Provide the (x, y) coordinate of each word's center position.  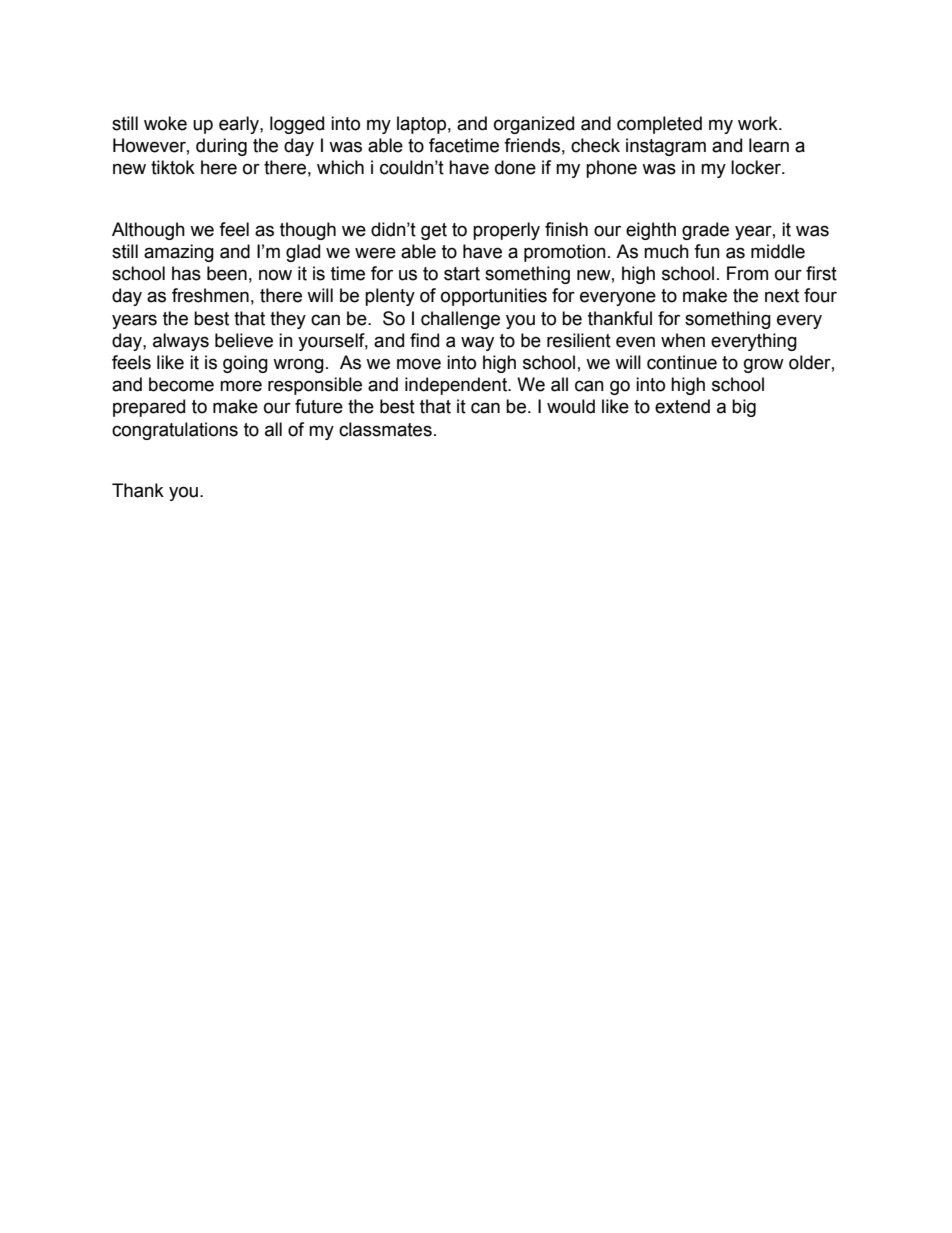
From (747, 273)
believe (244, 340)
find (424, 340)
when (683, 340)
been (227, 273)
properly (506, 231)
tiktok (173, 167)
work (759, 123)
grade (705, 231)
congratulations (175, 431)
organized (534, 125)
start (462, 274)
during (221, 147)
